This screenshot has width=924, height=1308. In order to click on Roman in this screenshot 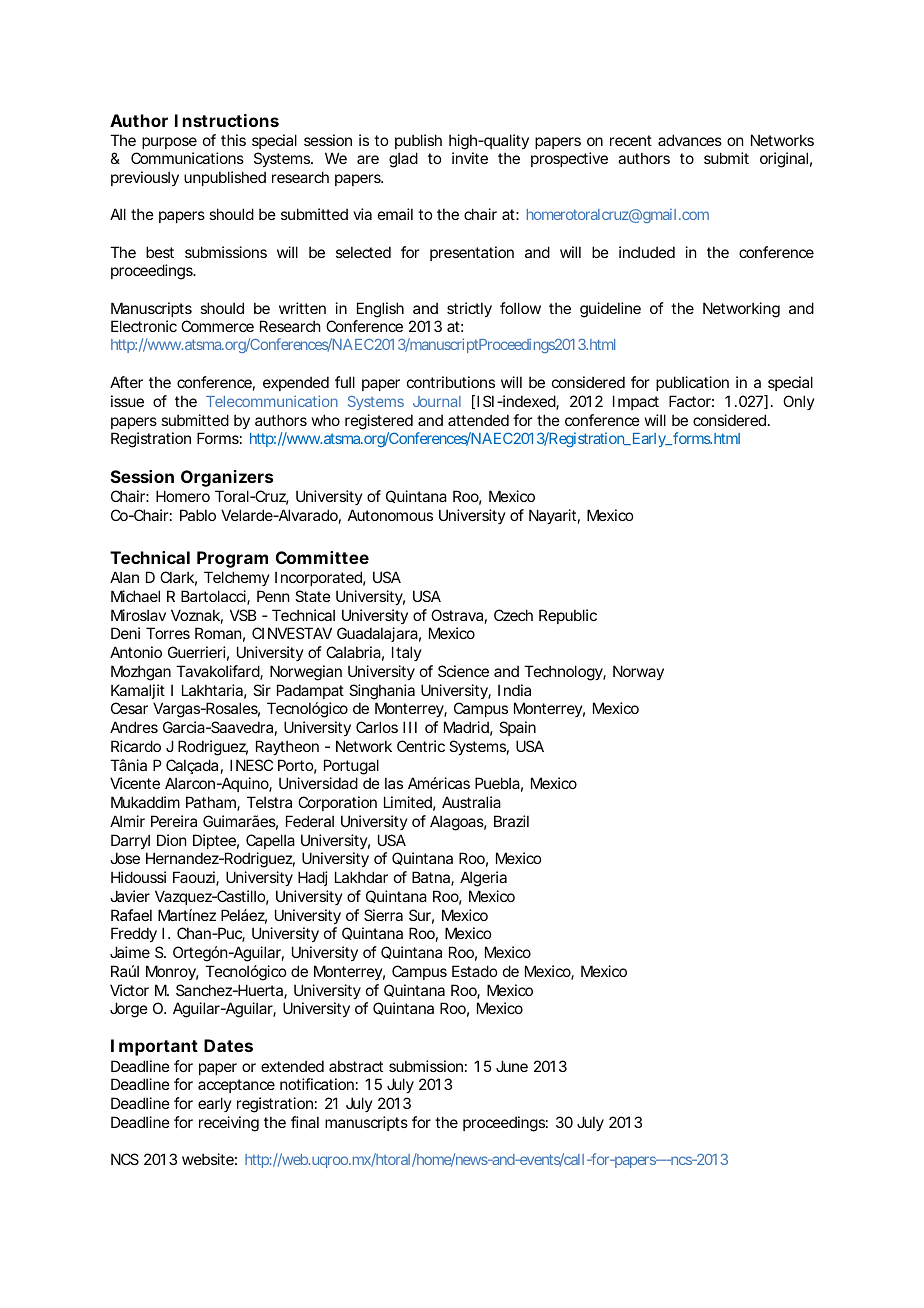, I will do `click(218, 633)`.
